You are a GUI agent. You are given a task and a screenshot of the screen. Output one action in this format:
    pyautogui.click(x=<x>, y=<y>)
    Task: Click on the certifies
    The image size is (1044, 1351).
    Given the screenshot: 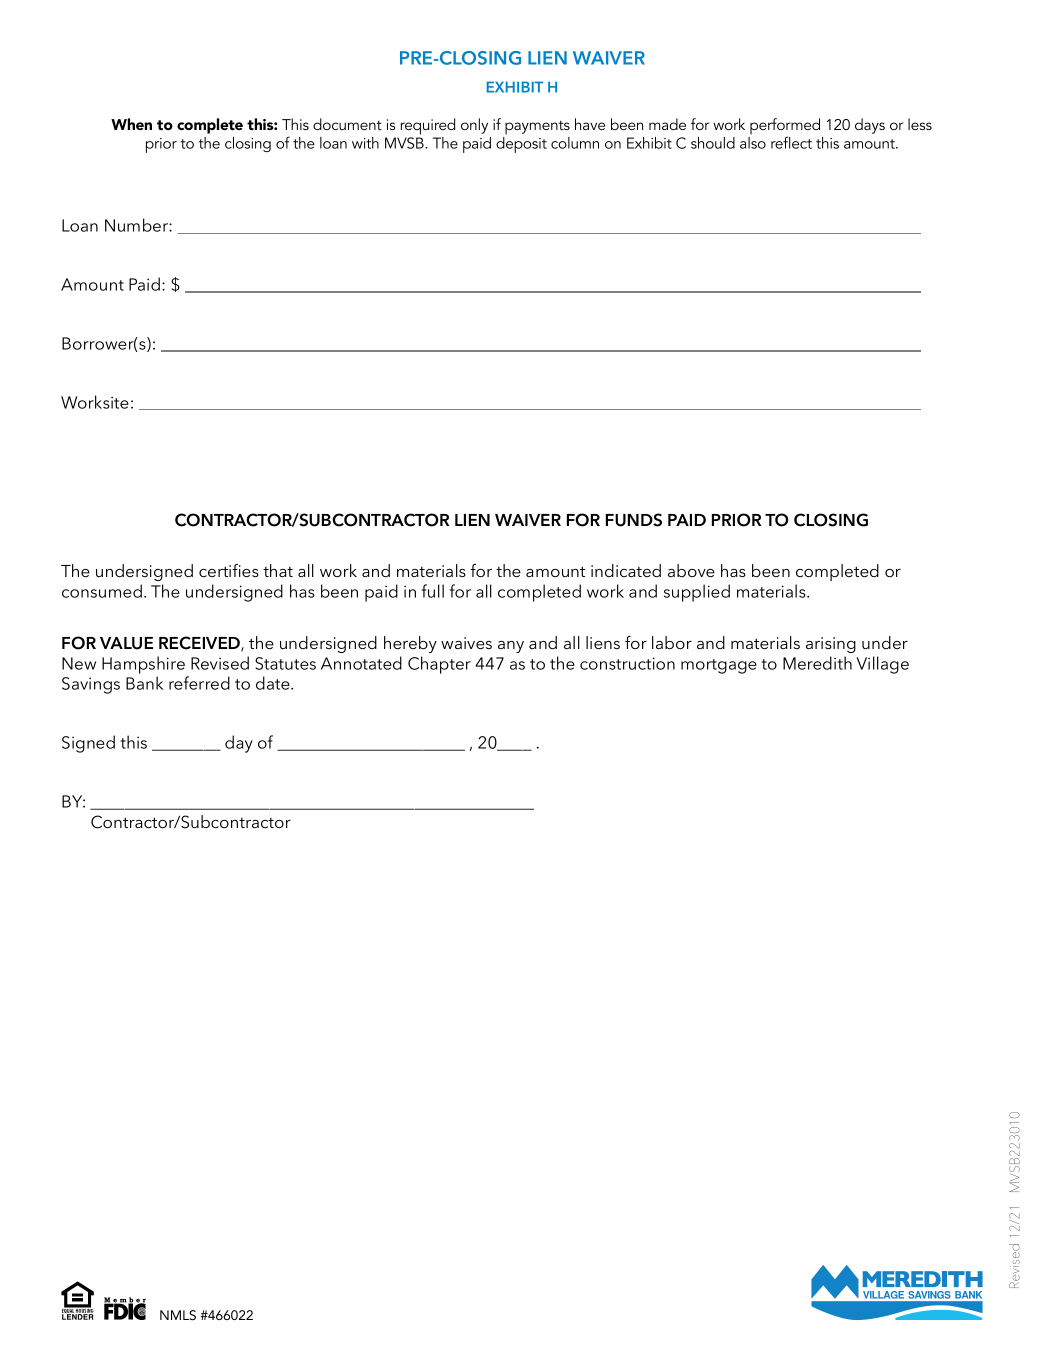 What is the action you would take?
    pyautogui.click(x=229, y=570)
